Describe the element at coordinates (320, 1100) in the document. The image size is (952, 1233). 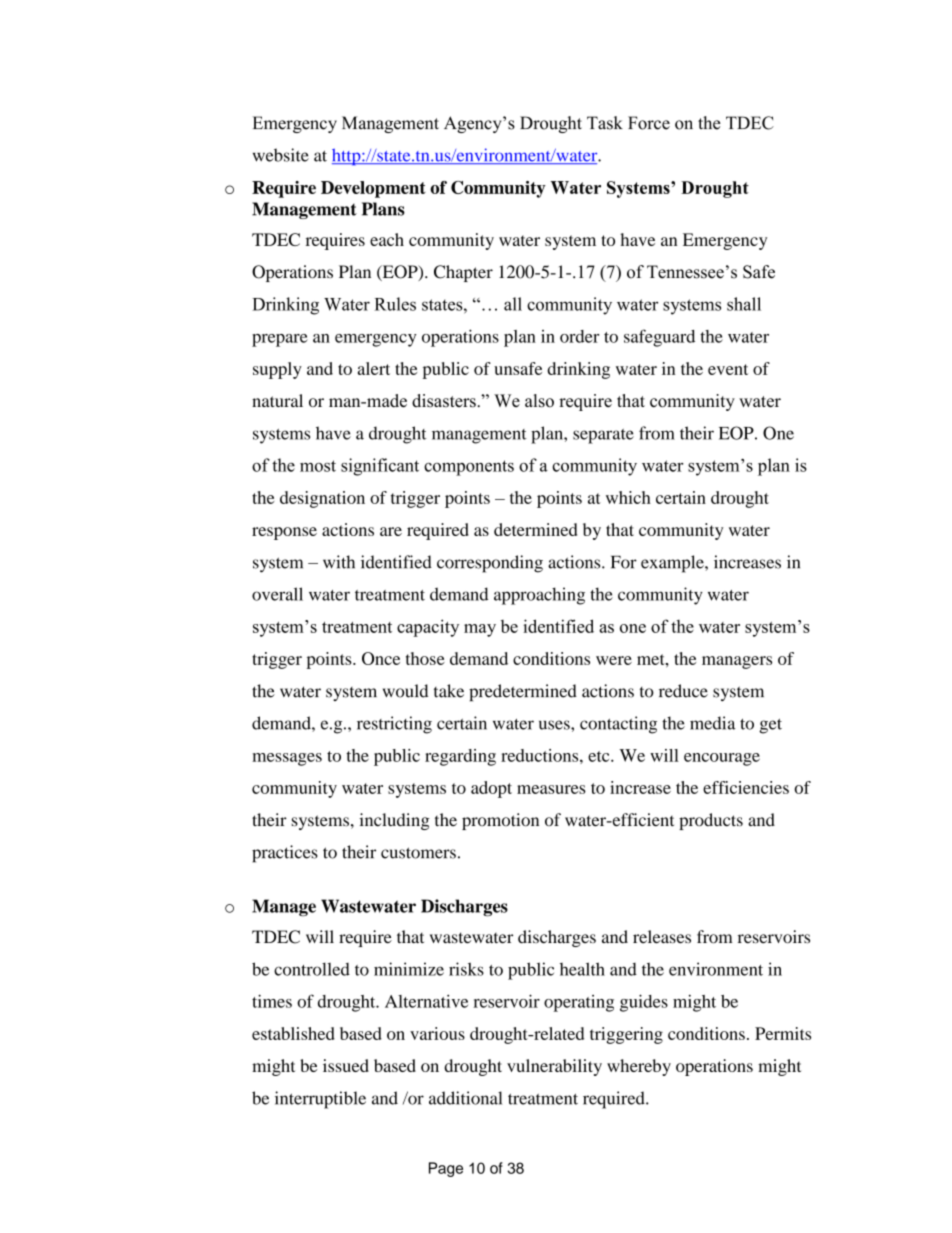
I see `interruptible` at that location.
